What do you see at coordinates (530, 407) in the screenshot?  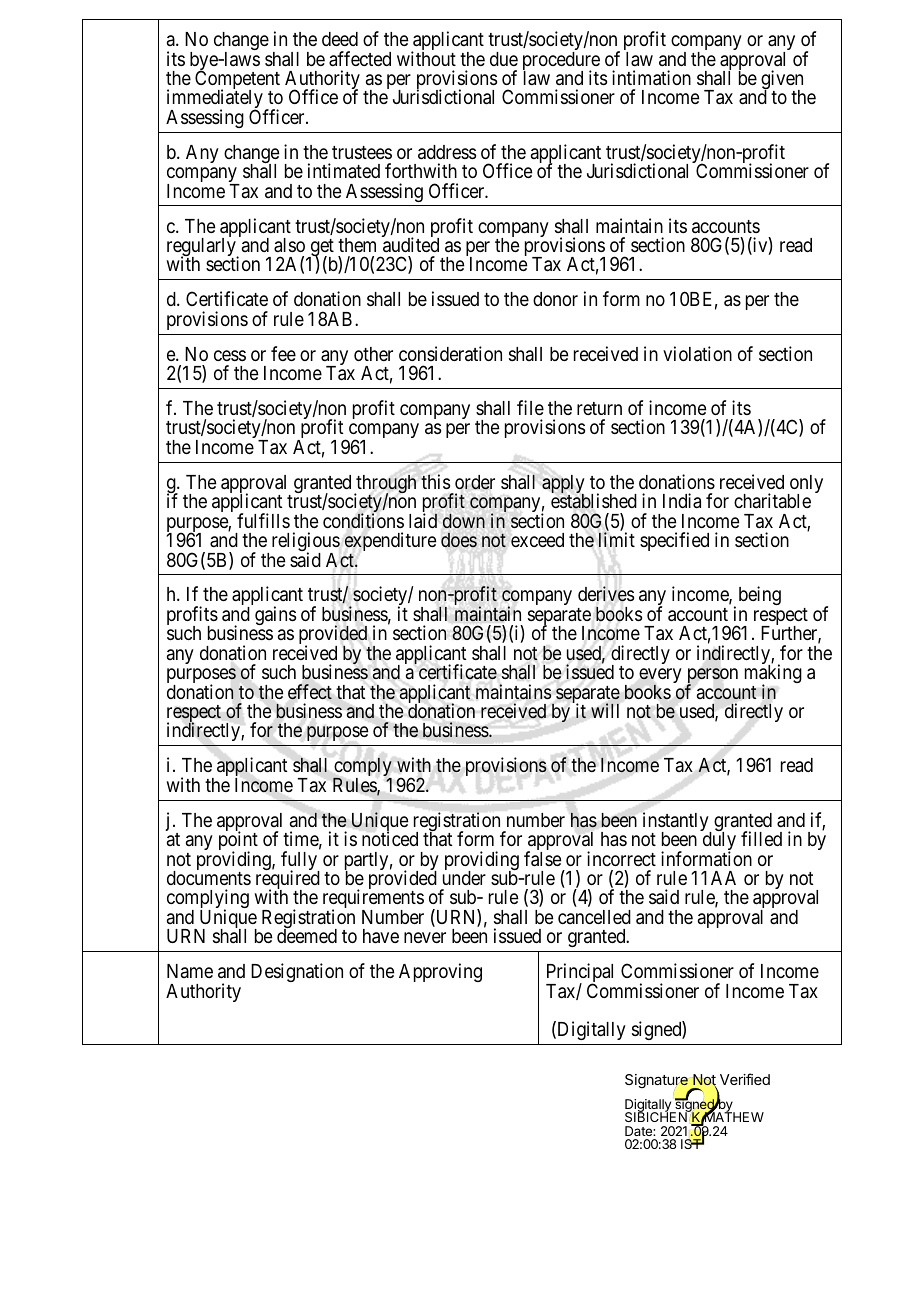 I see `file` at bounding box center [530, 407].
